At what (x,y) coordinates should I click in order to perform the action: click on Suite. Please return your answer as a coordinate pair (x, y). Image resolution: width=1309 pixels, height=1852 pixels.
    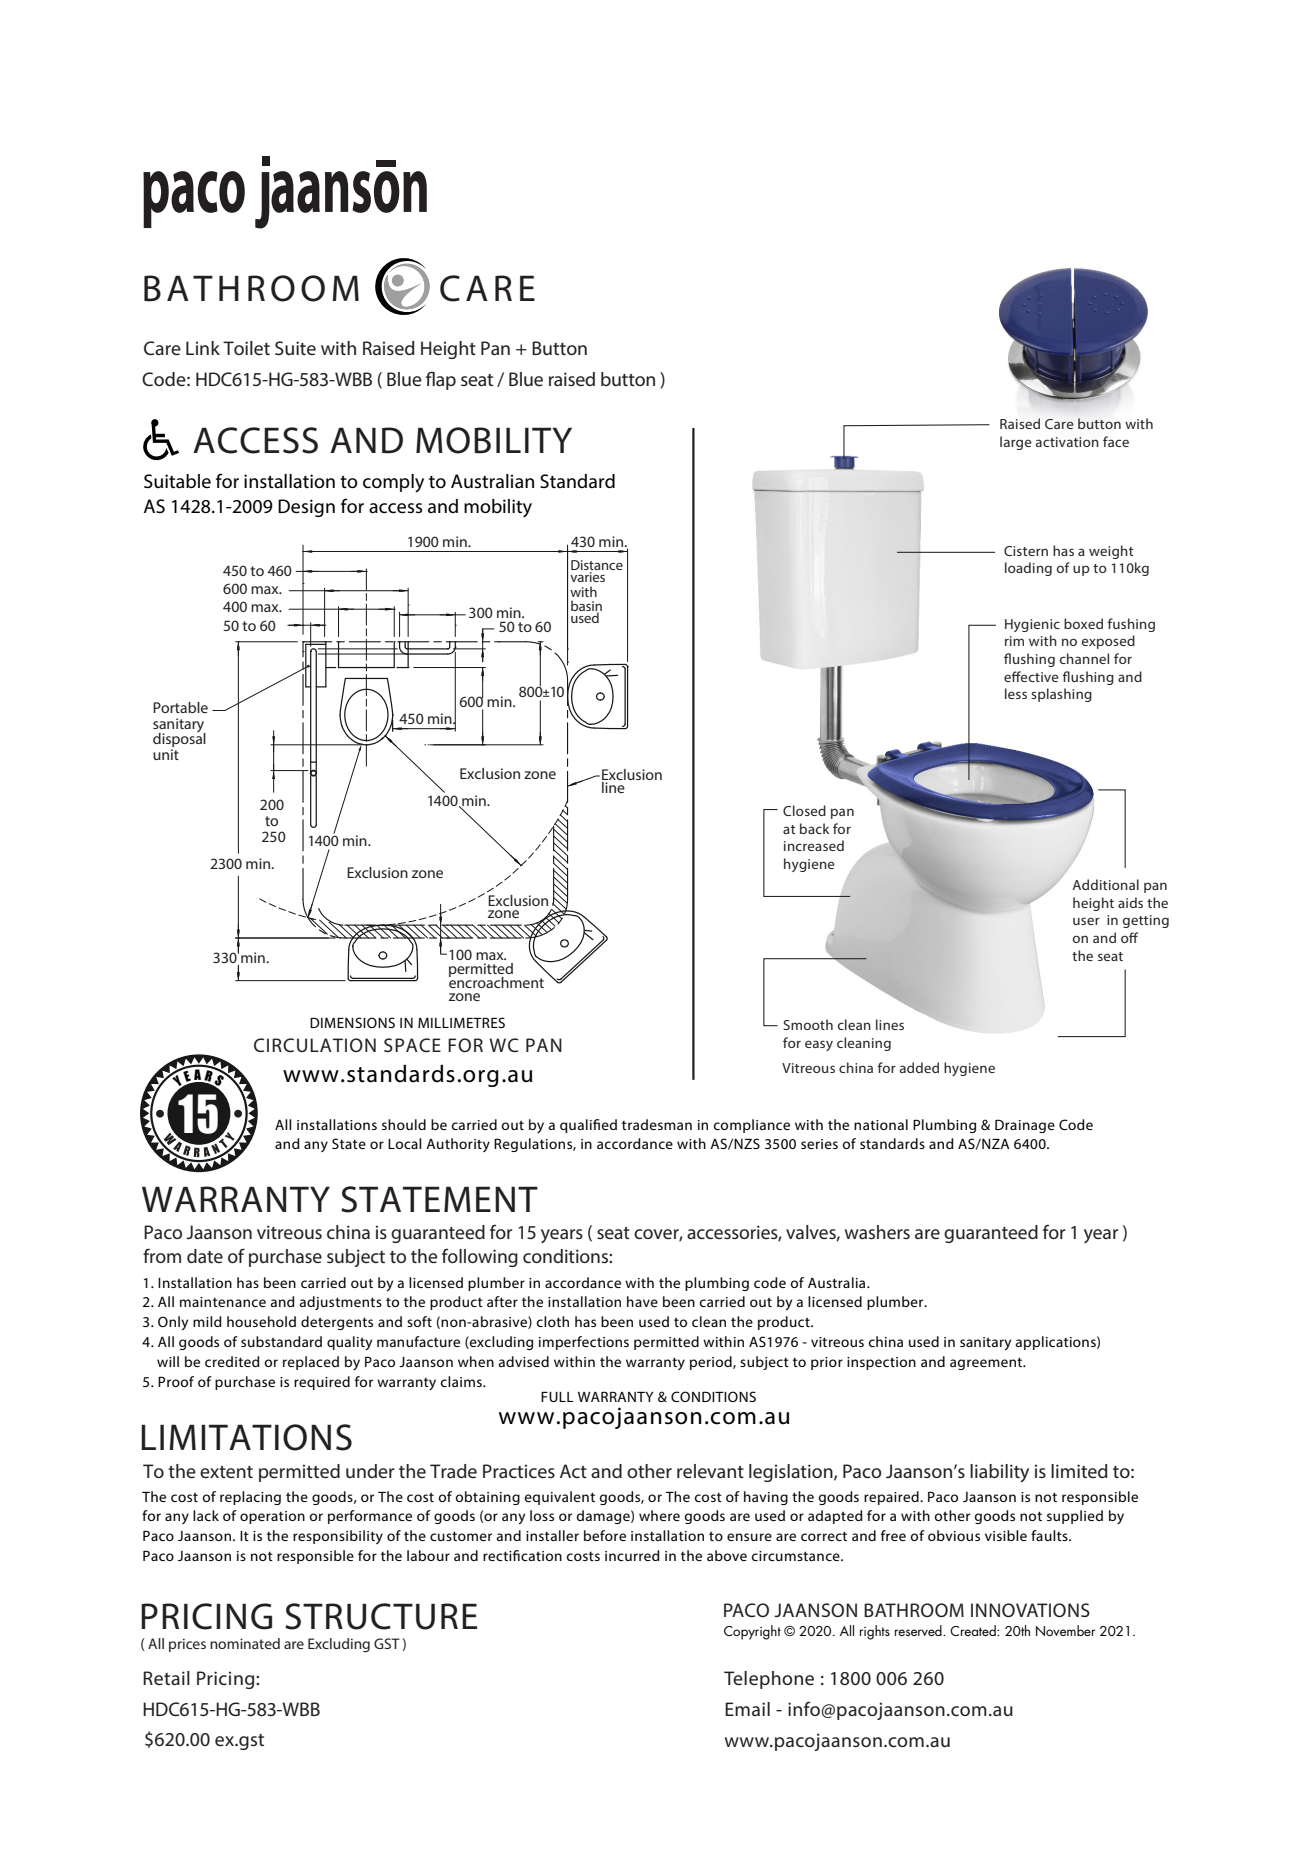
    Looking at the image, I should click on (295, 348).
